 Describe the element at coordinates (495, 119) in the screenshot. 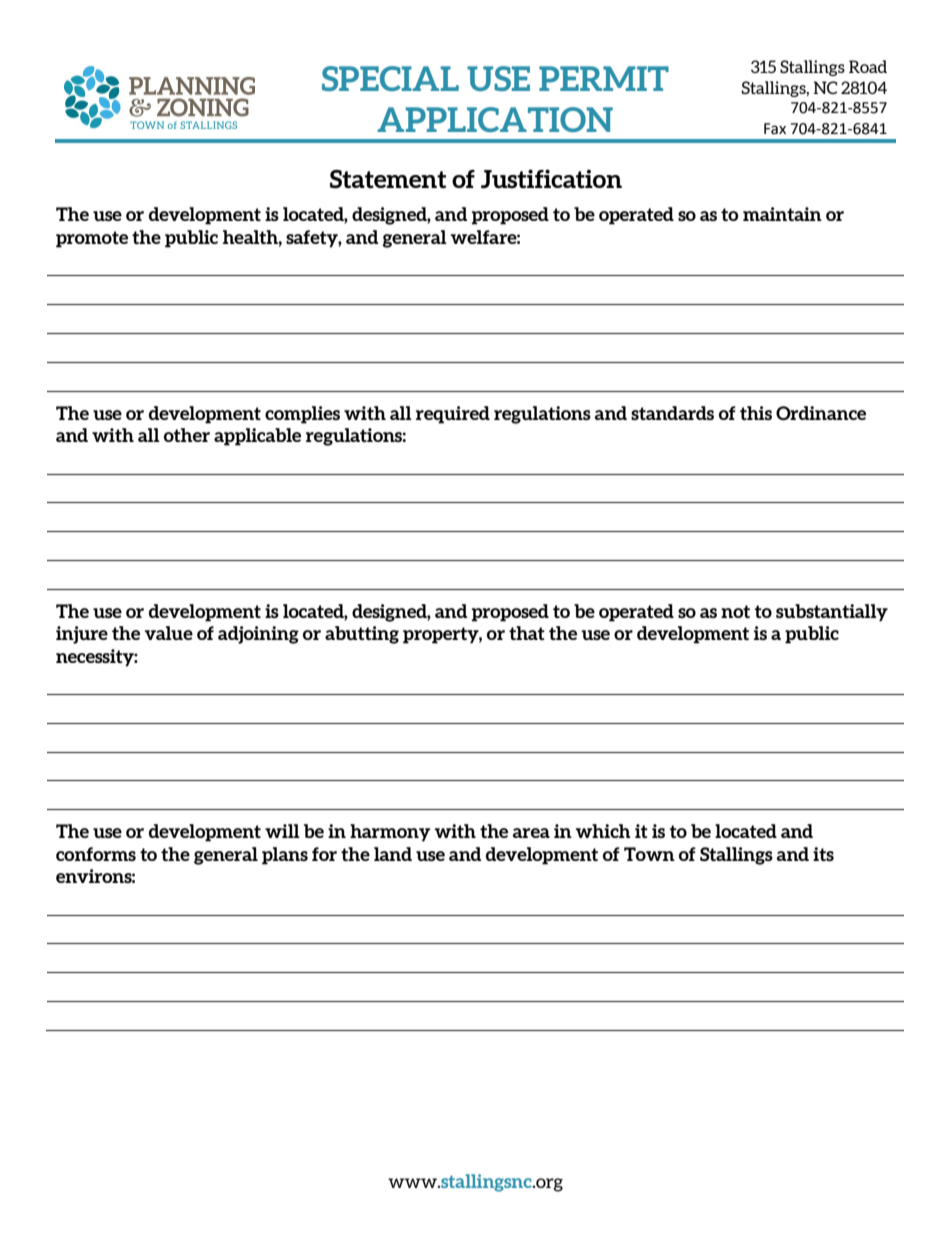

I see `APPLICATION` at that location.
